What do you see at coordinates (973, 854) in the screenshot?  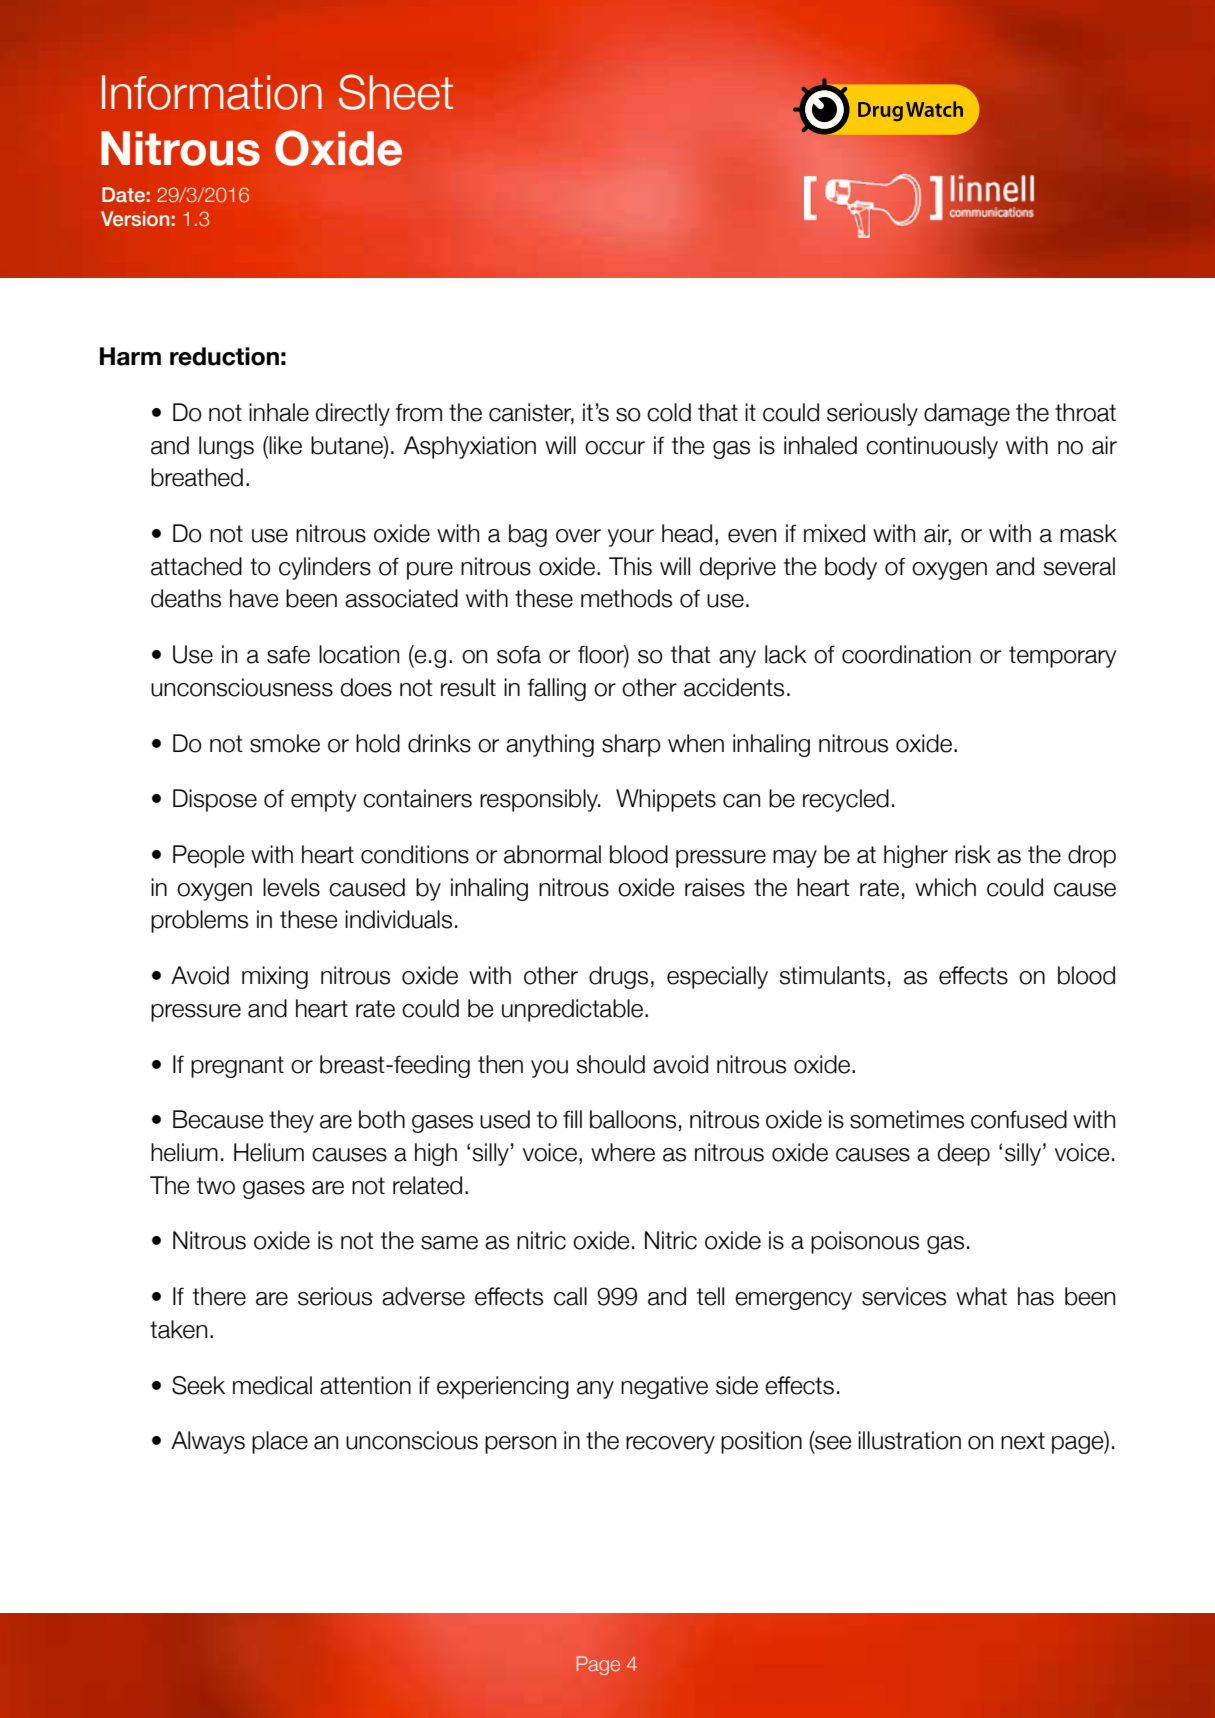 I see `risk` at bounding box center [973, 854].
